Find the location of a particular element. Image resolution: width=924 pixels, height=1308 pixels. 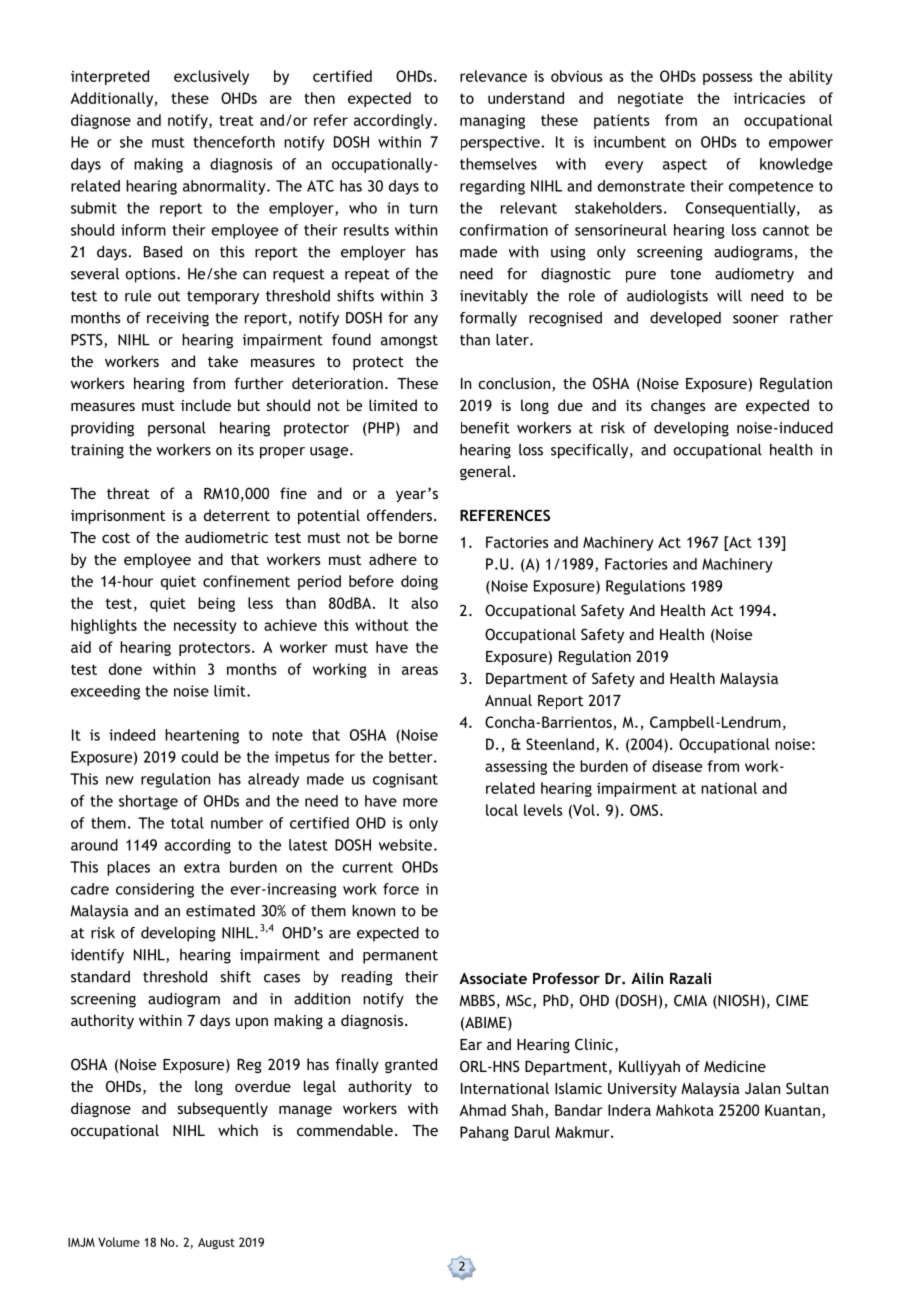

include is located at coordinates (206, 405).
